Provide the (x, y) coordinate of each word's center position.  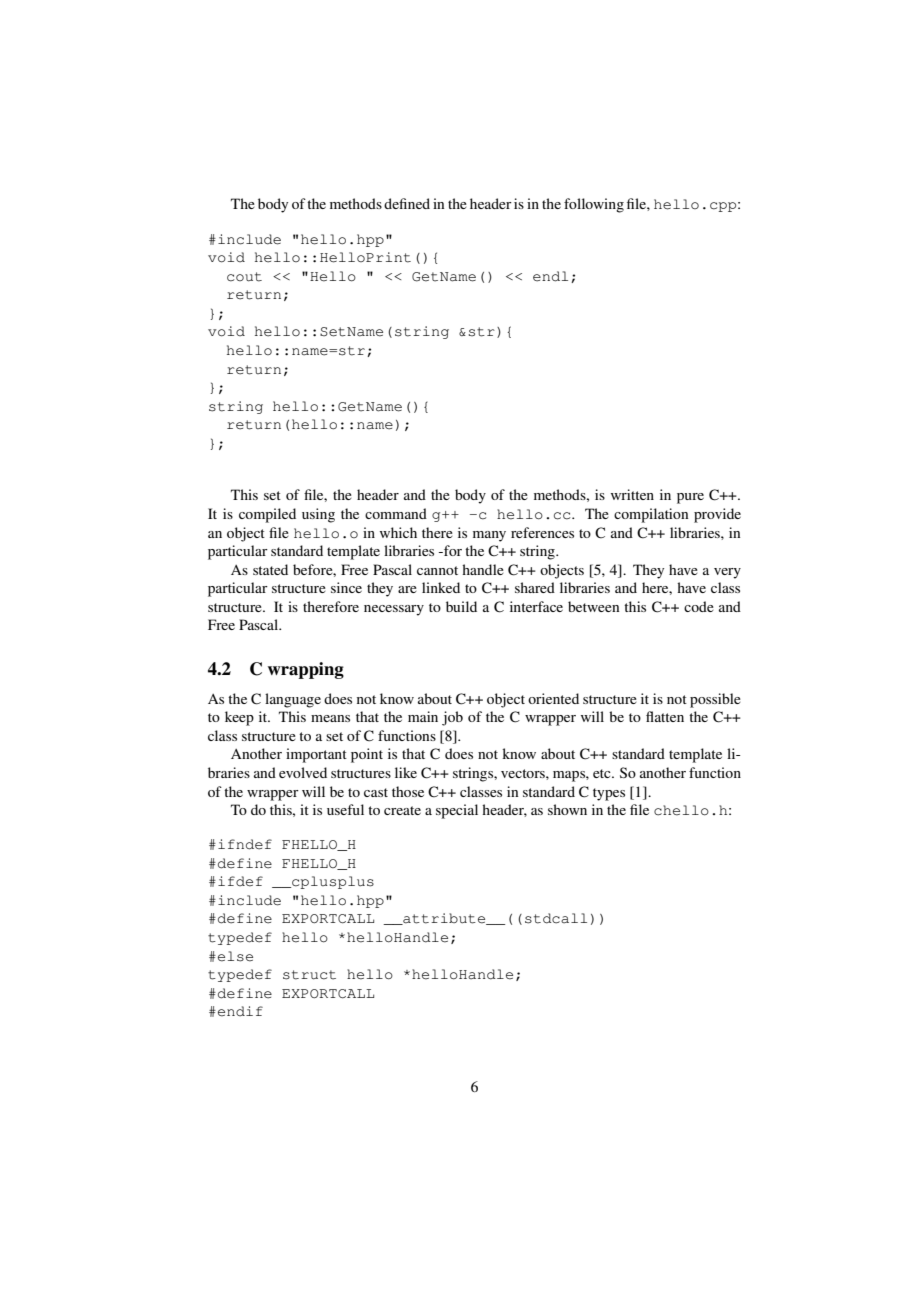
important (316, 755)
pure (690, 498)
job (452, 718)
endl (550, 276)
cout (244, 277)
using (318, 515)
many (489, 536)
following (594, 205)
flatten (665, 716)
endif (240, 1011)
